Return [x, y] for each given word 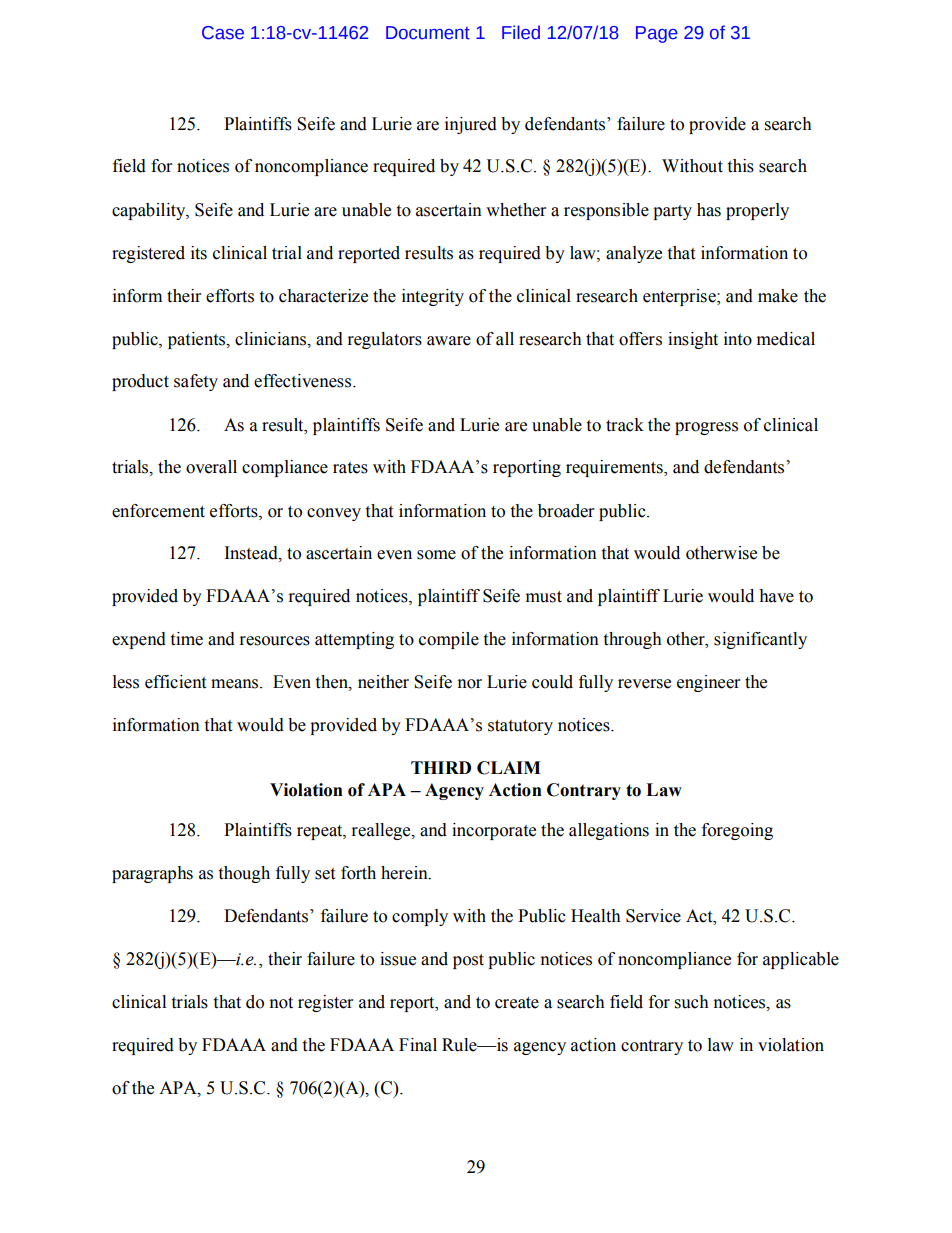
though [244, 874]
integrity [433, 297]
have [776, 596]
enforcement [158, 511]
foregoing [737, 831]
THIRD [441, 767]
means [236, 684]
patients [198, 340]
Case [223, 33]
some [436, 555]
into [738, 339]
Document [428, 33]
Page [657, 34]
